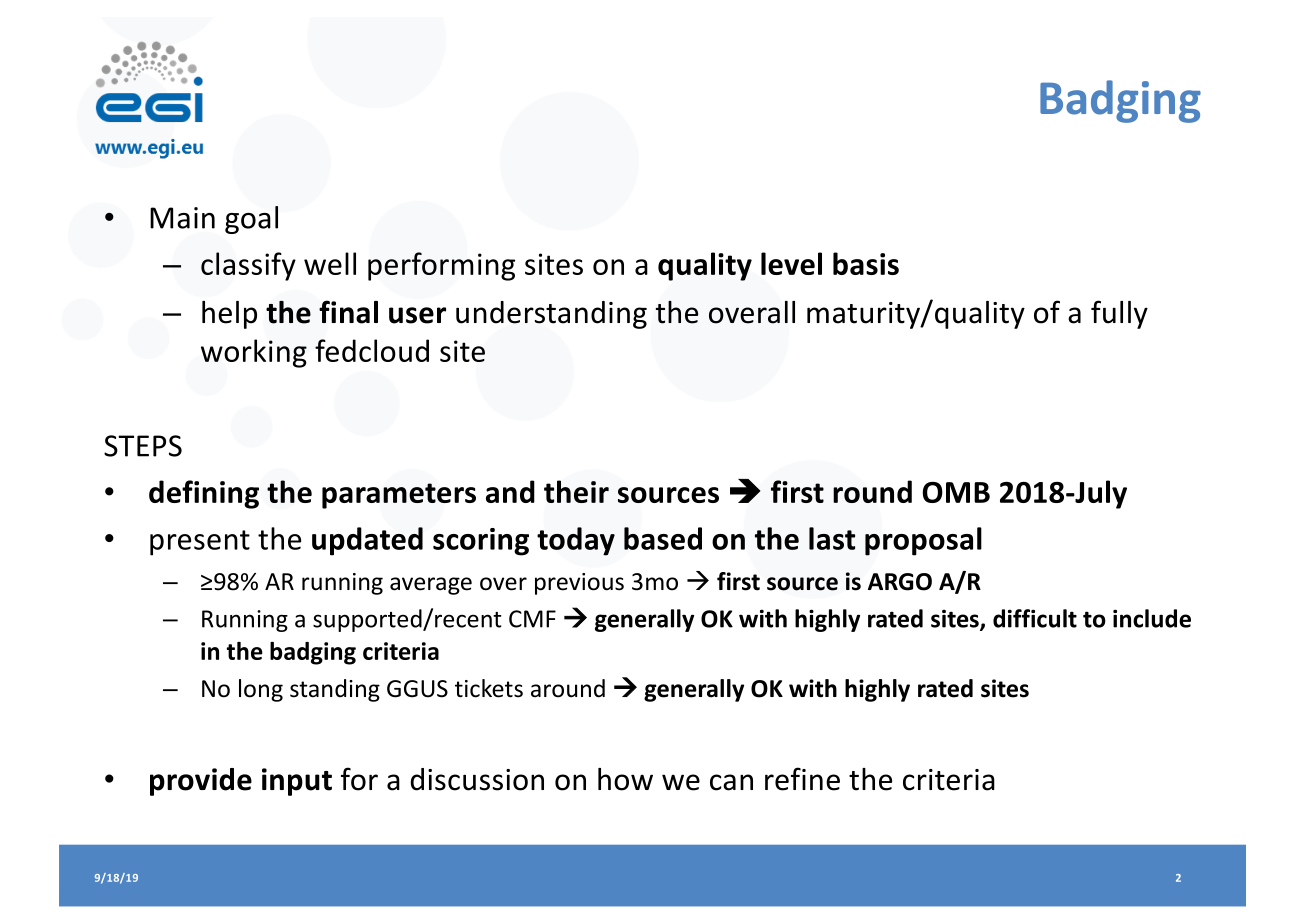 This image has width=1308, height=924. What do you see at coordinates (532, 619) in the image?
I see `CMF` at bounding box center [532, 619].
